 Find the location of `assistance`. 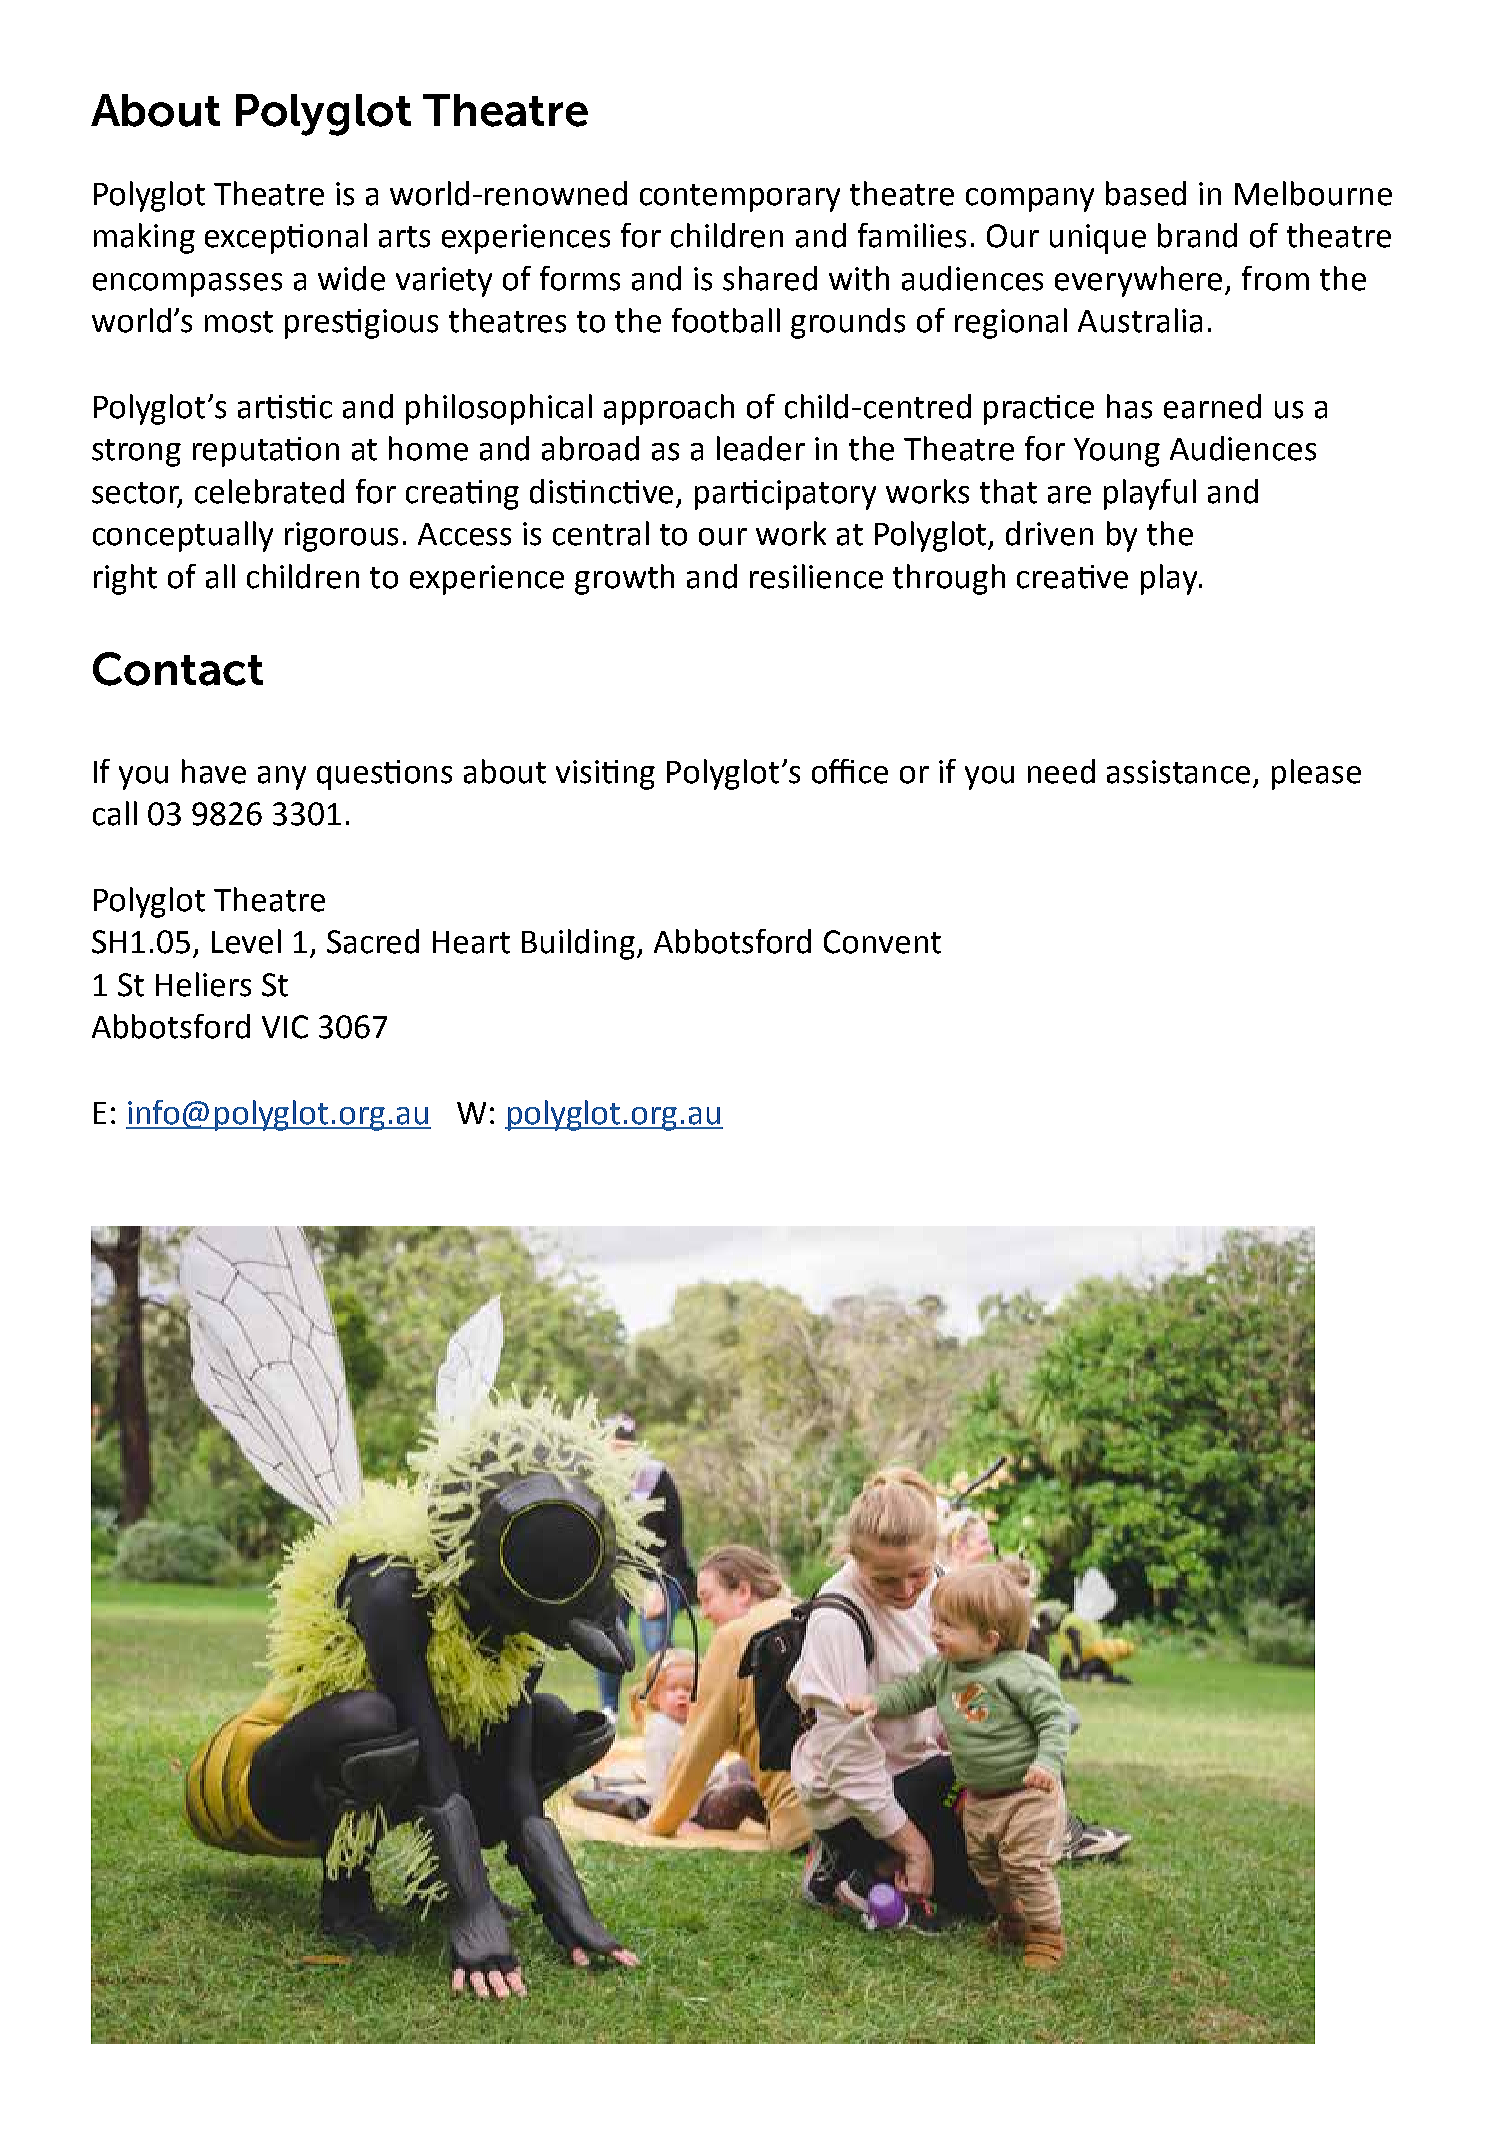

assistance is located at coordinates (1178, 772).
